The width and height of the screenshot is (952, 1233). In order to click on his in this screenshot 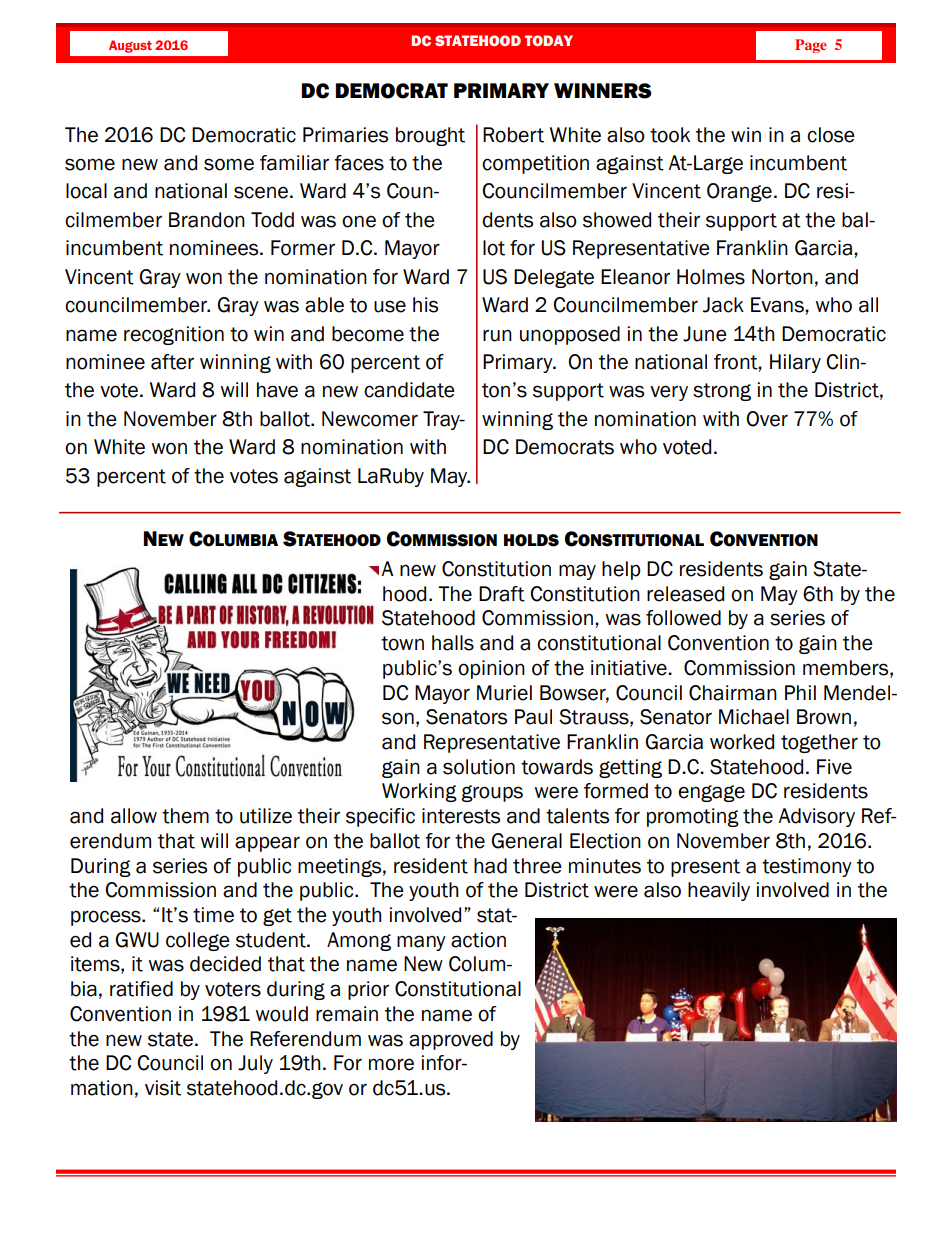, I will do `click(425, 305)`.
